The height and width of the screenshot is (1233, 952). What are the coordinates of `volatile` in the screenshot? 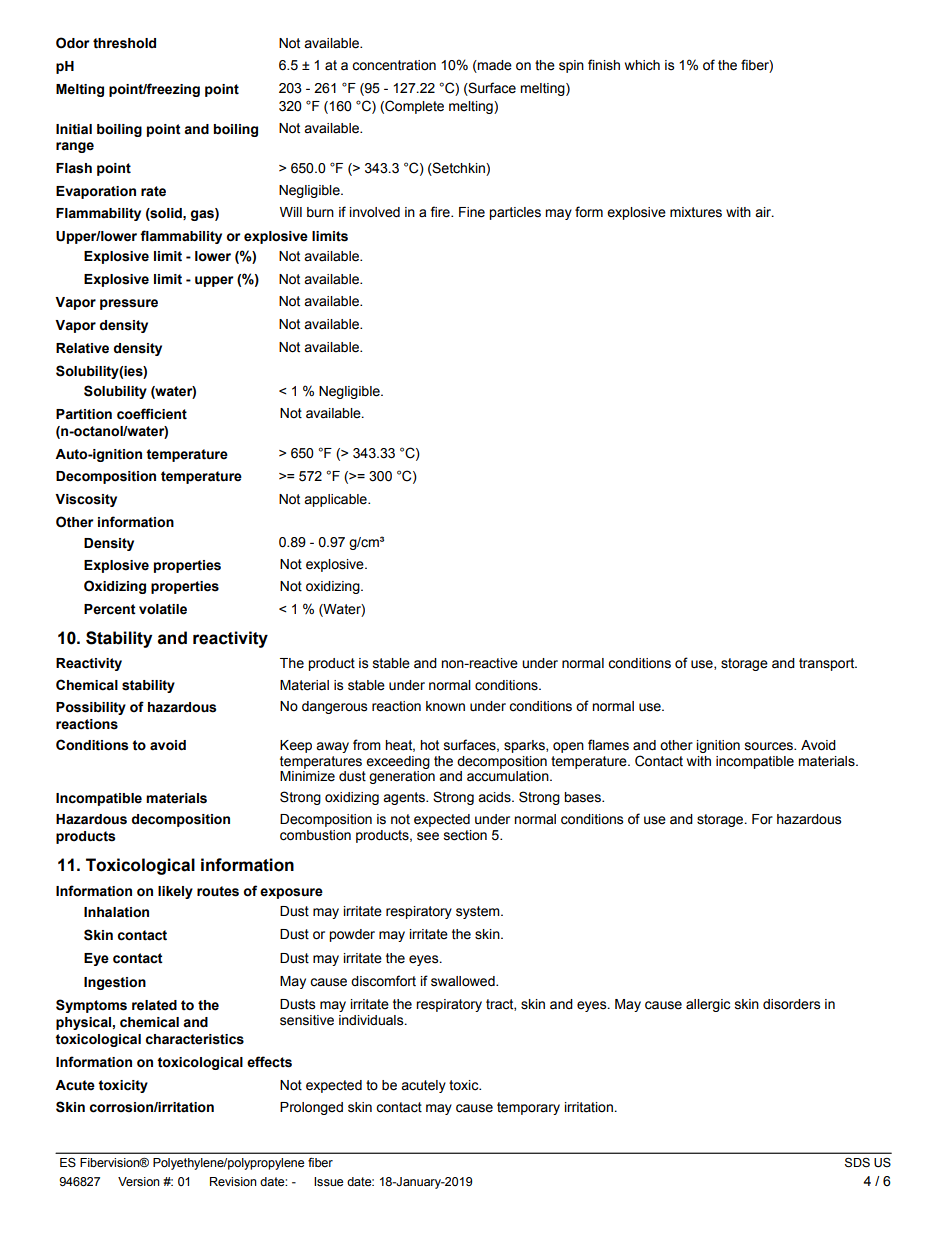 It's located at (163, 609).
